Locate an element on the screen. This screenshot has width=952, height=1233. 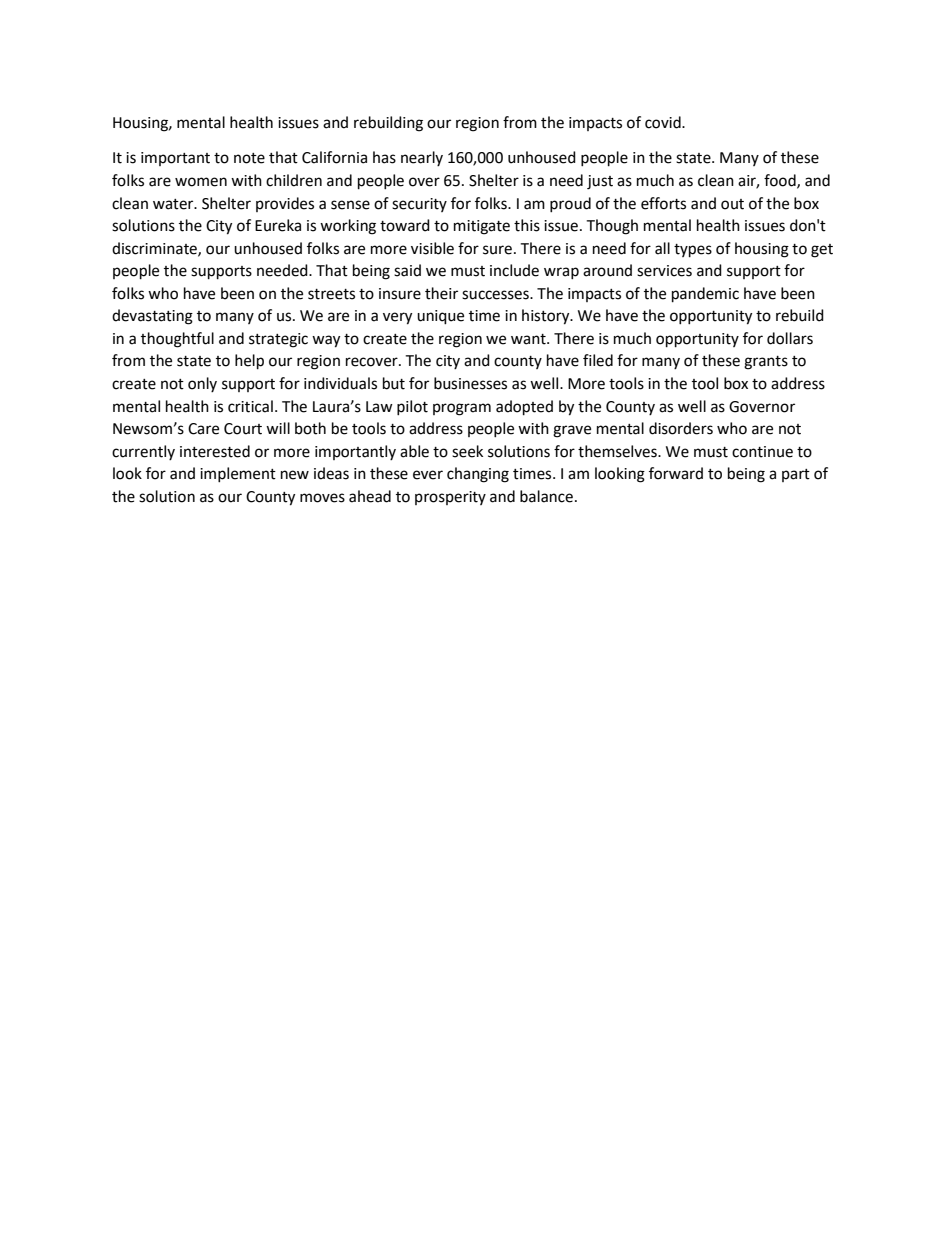
note is located at coordinates (249, 158).
